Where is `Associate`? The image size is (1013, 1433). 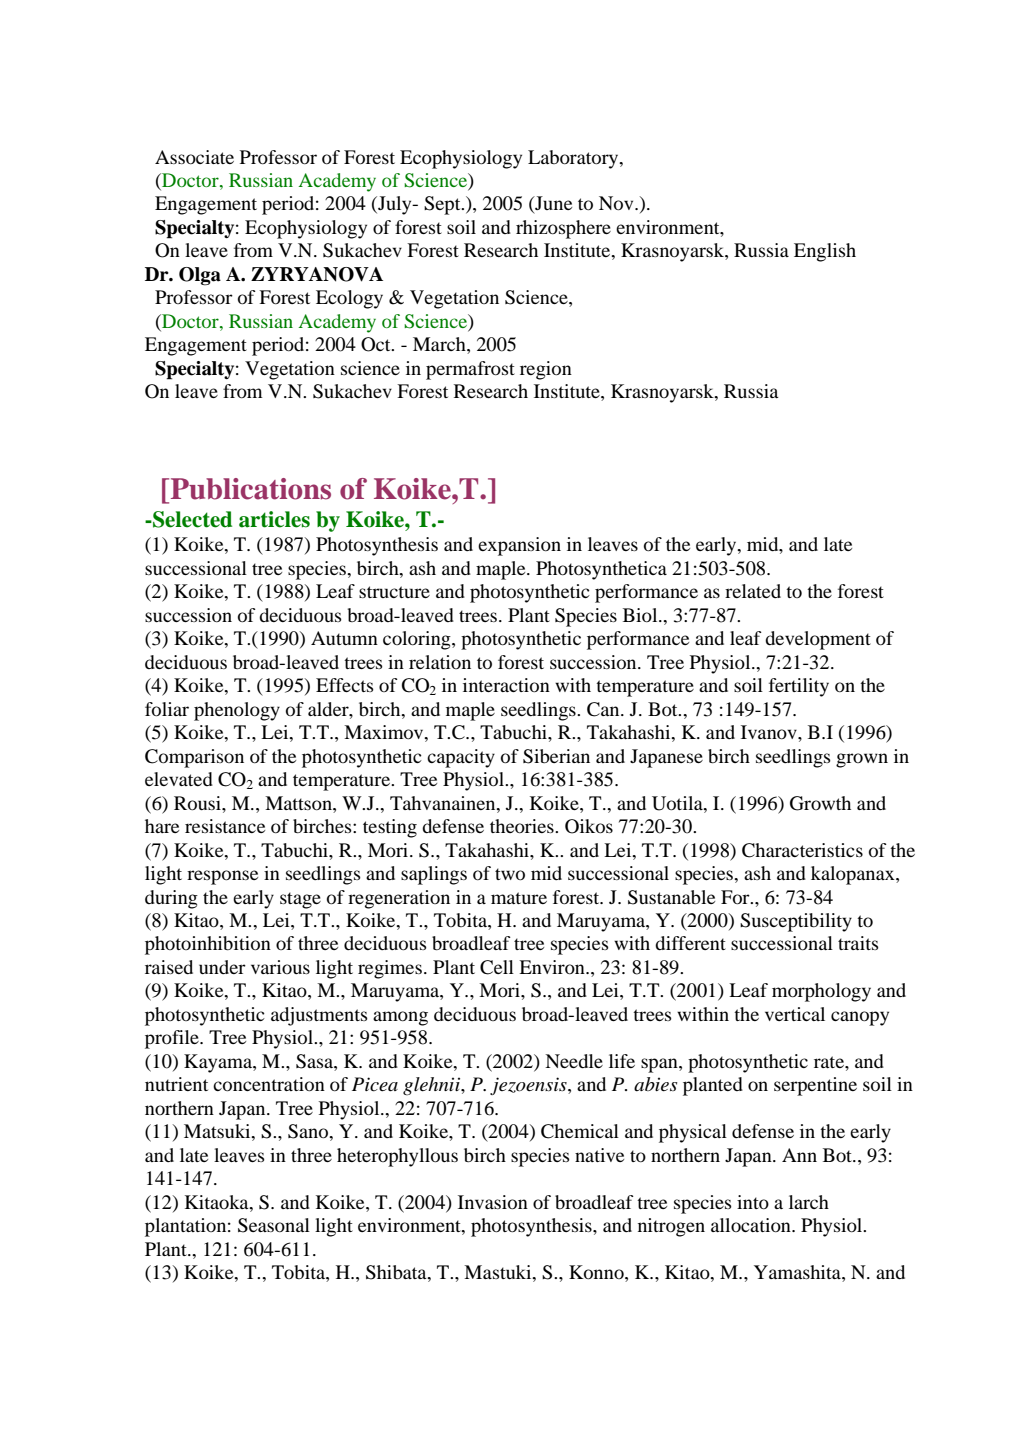
Associate is located at coordinates (194, 157).
